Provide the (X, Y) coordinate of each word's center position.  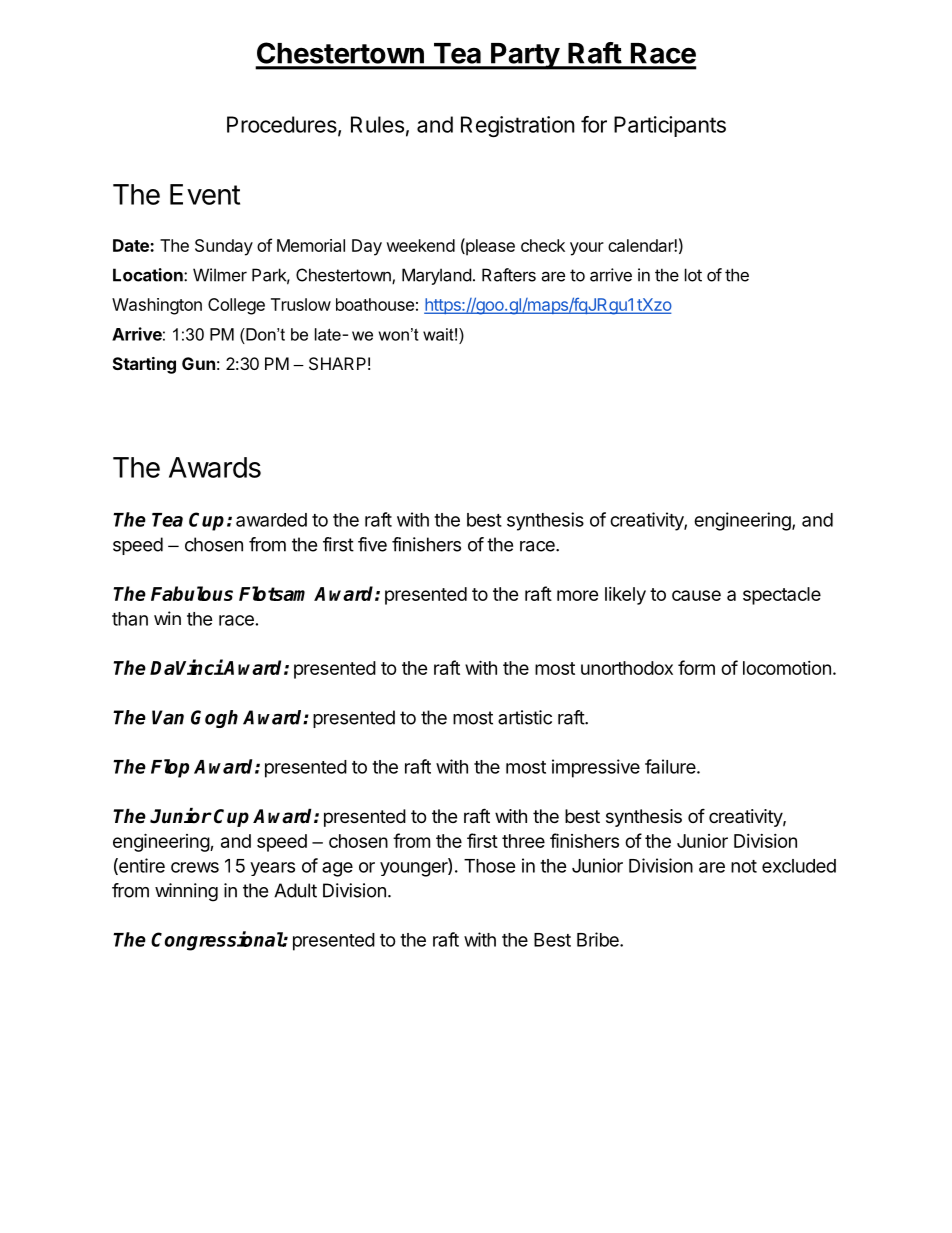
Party (525, 56)
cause (696, 595)
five (372, 544)
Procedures (283, 125)
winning (186, 892)
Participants (670, 126)
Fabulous (192, 593)
